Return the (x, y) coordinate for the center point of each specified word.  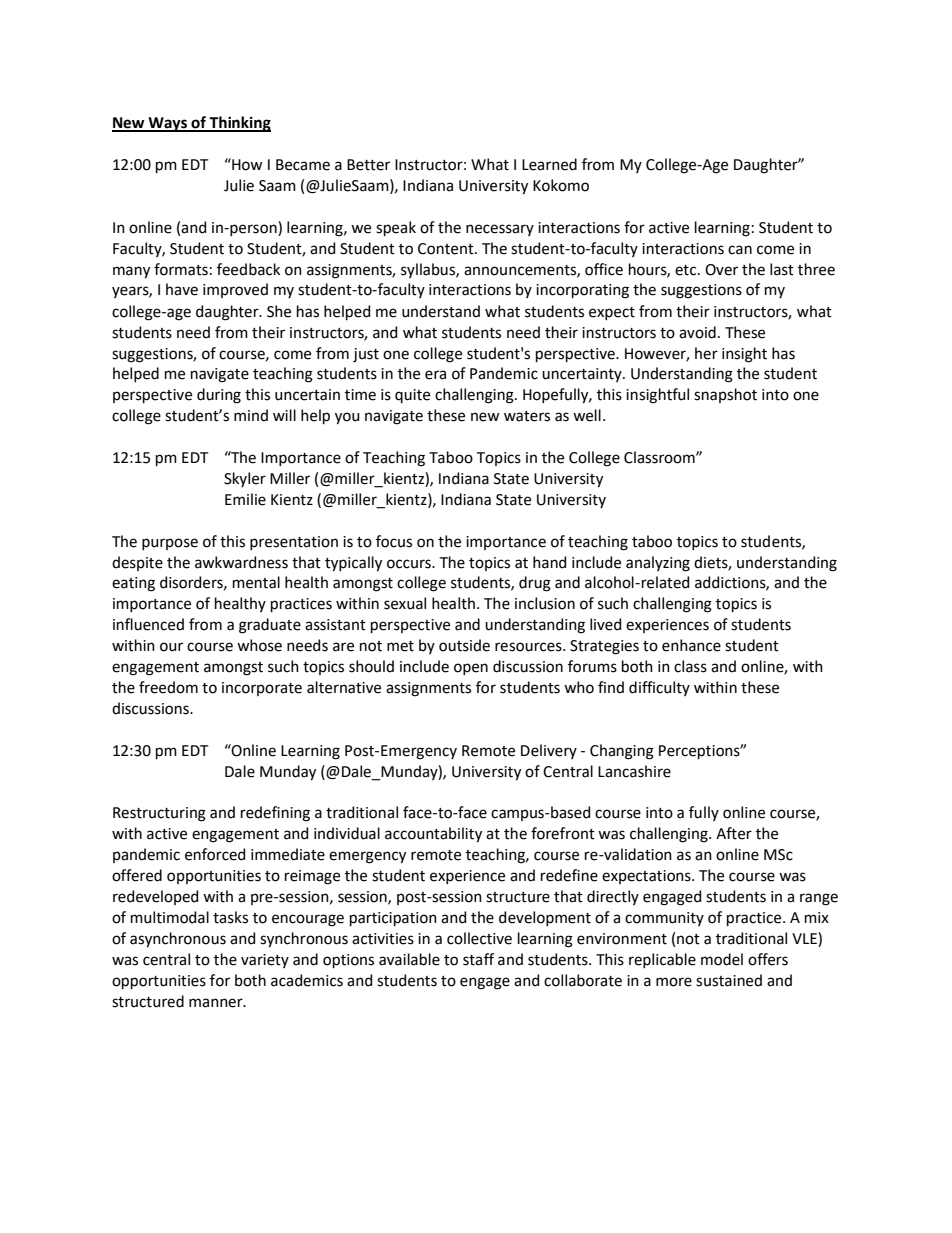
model (722, 959)
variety (265, 961)
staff (478, 959)
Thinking (239, 124)
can (740, 250)
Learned (549, 164)
